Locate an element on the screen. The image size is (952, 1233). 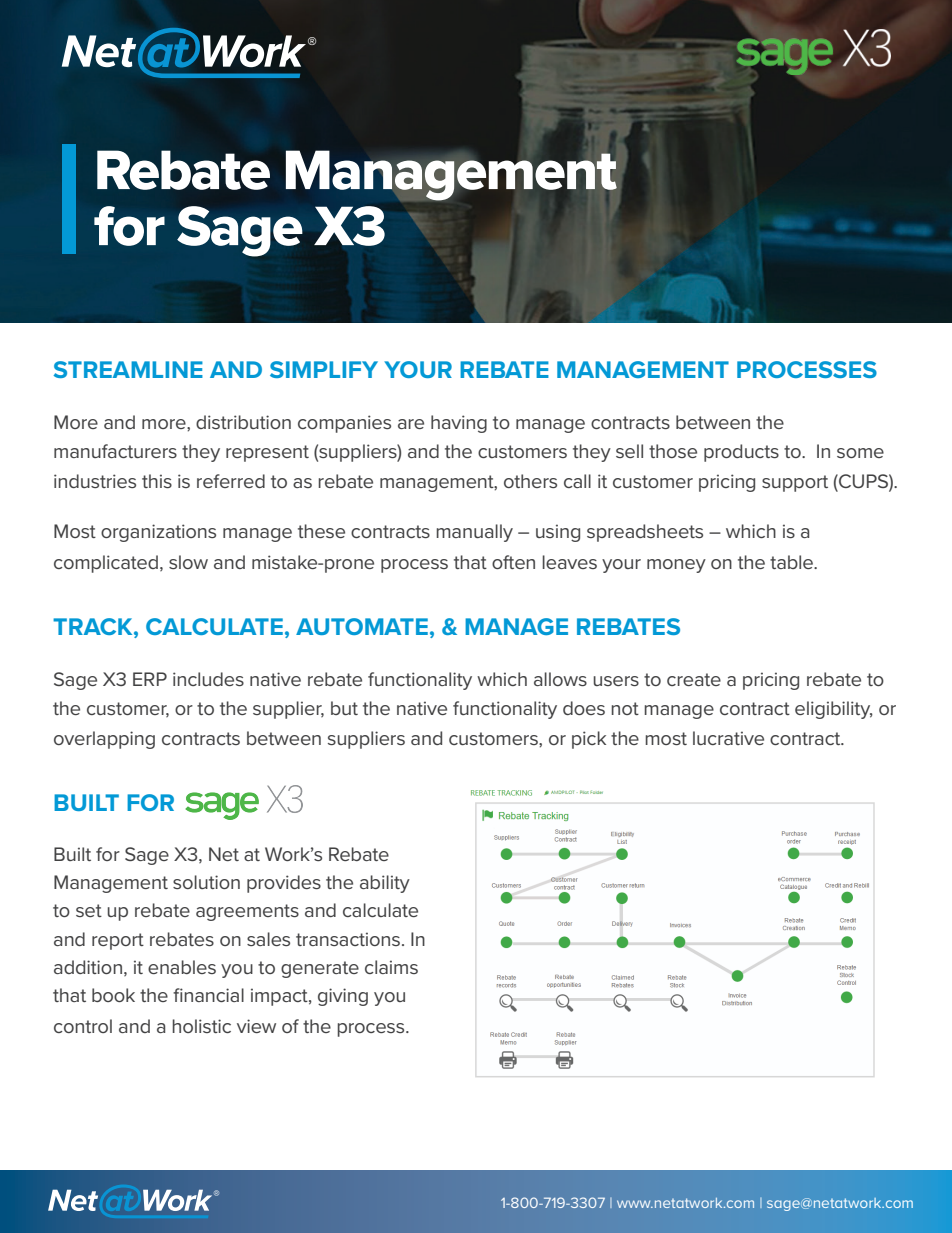
claims is located at coordinates (391, 967).
